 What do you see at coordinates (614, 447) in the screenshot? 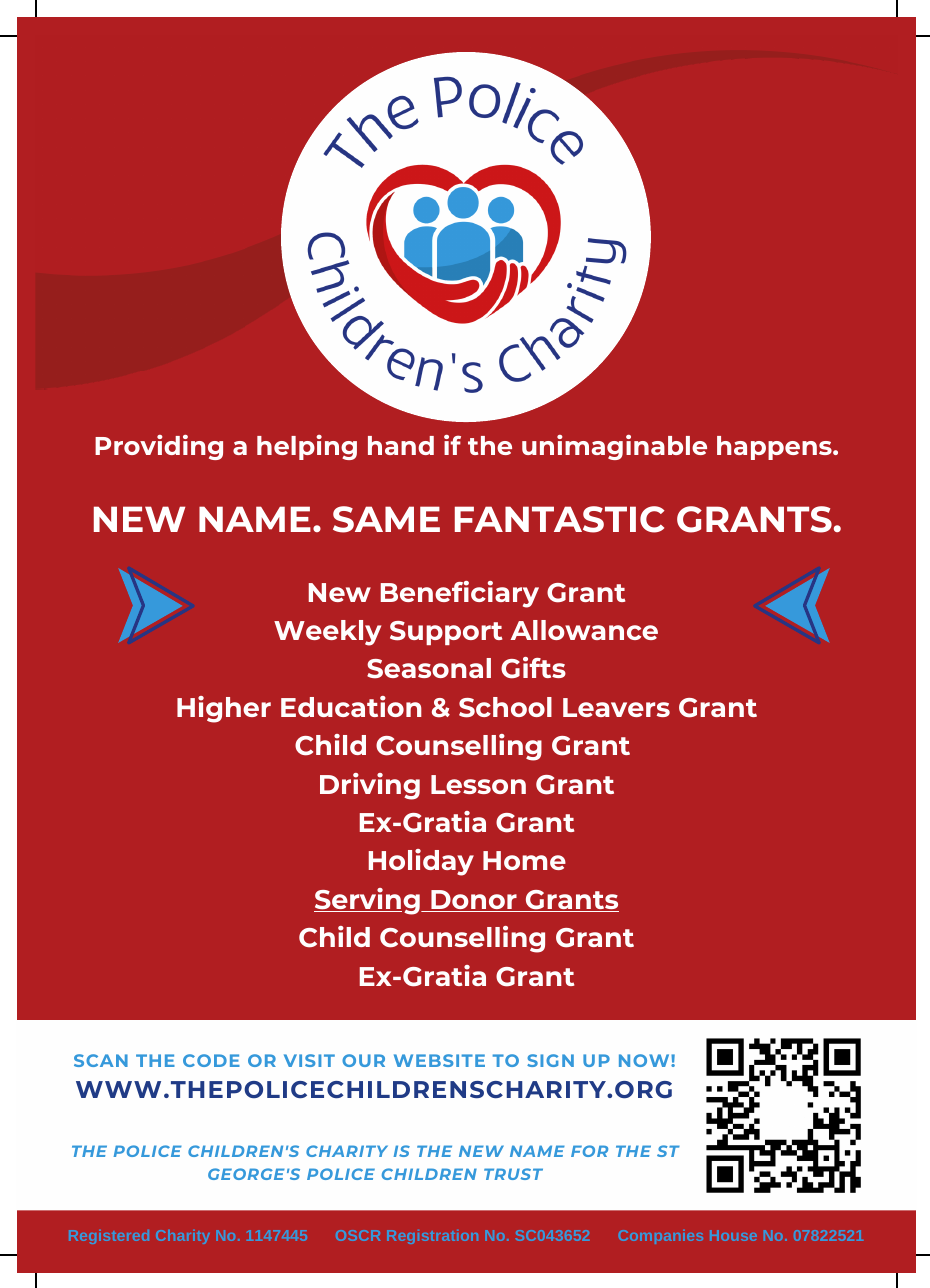
I see `unimaginable` at bounding box center [614, 447].
